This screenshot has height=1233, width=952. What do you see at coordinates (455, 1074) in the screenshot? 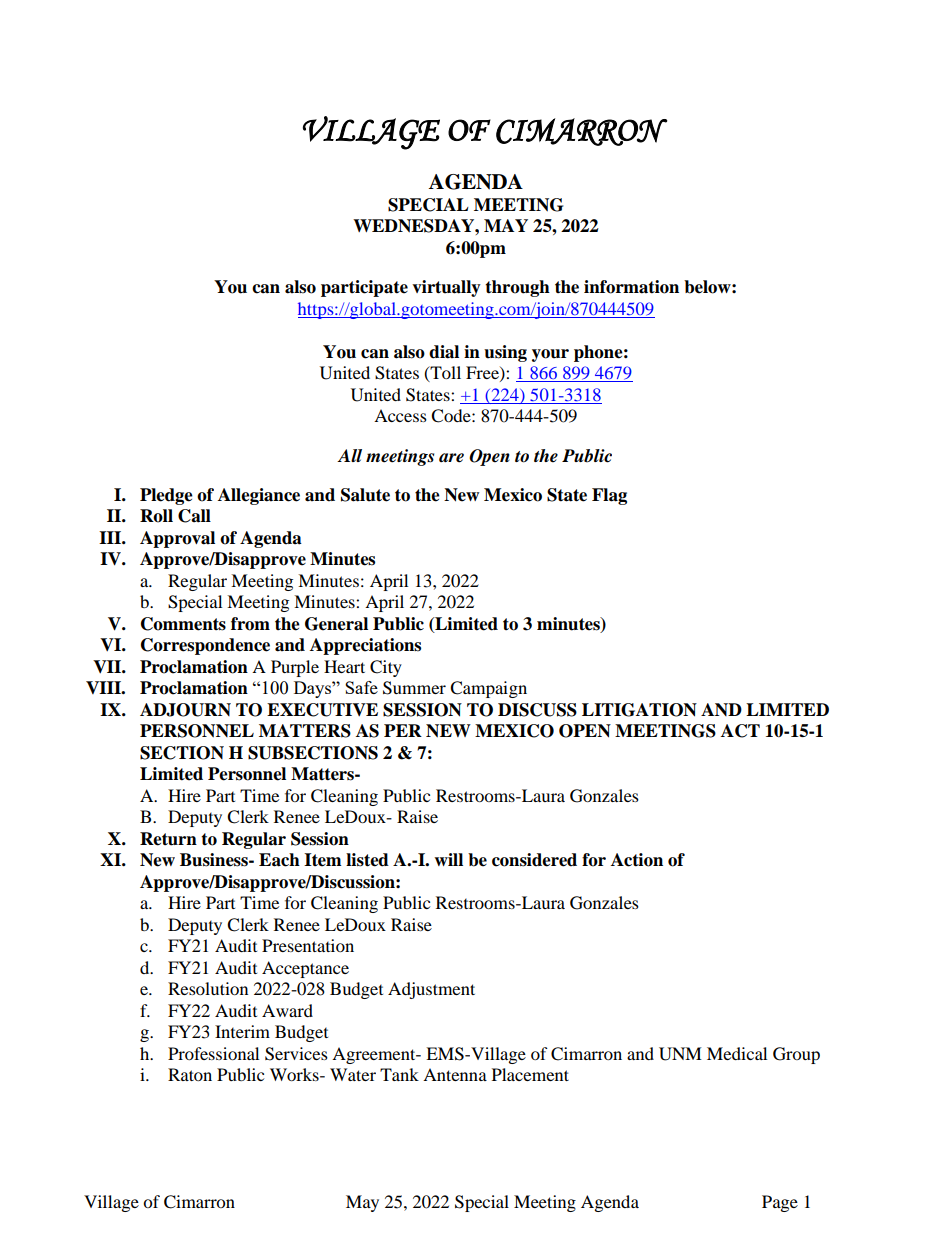
I see `Antenna` at bounding box center [455, 1074].
